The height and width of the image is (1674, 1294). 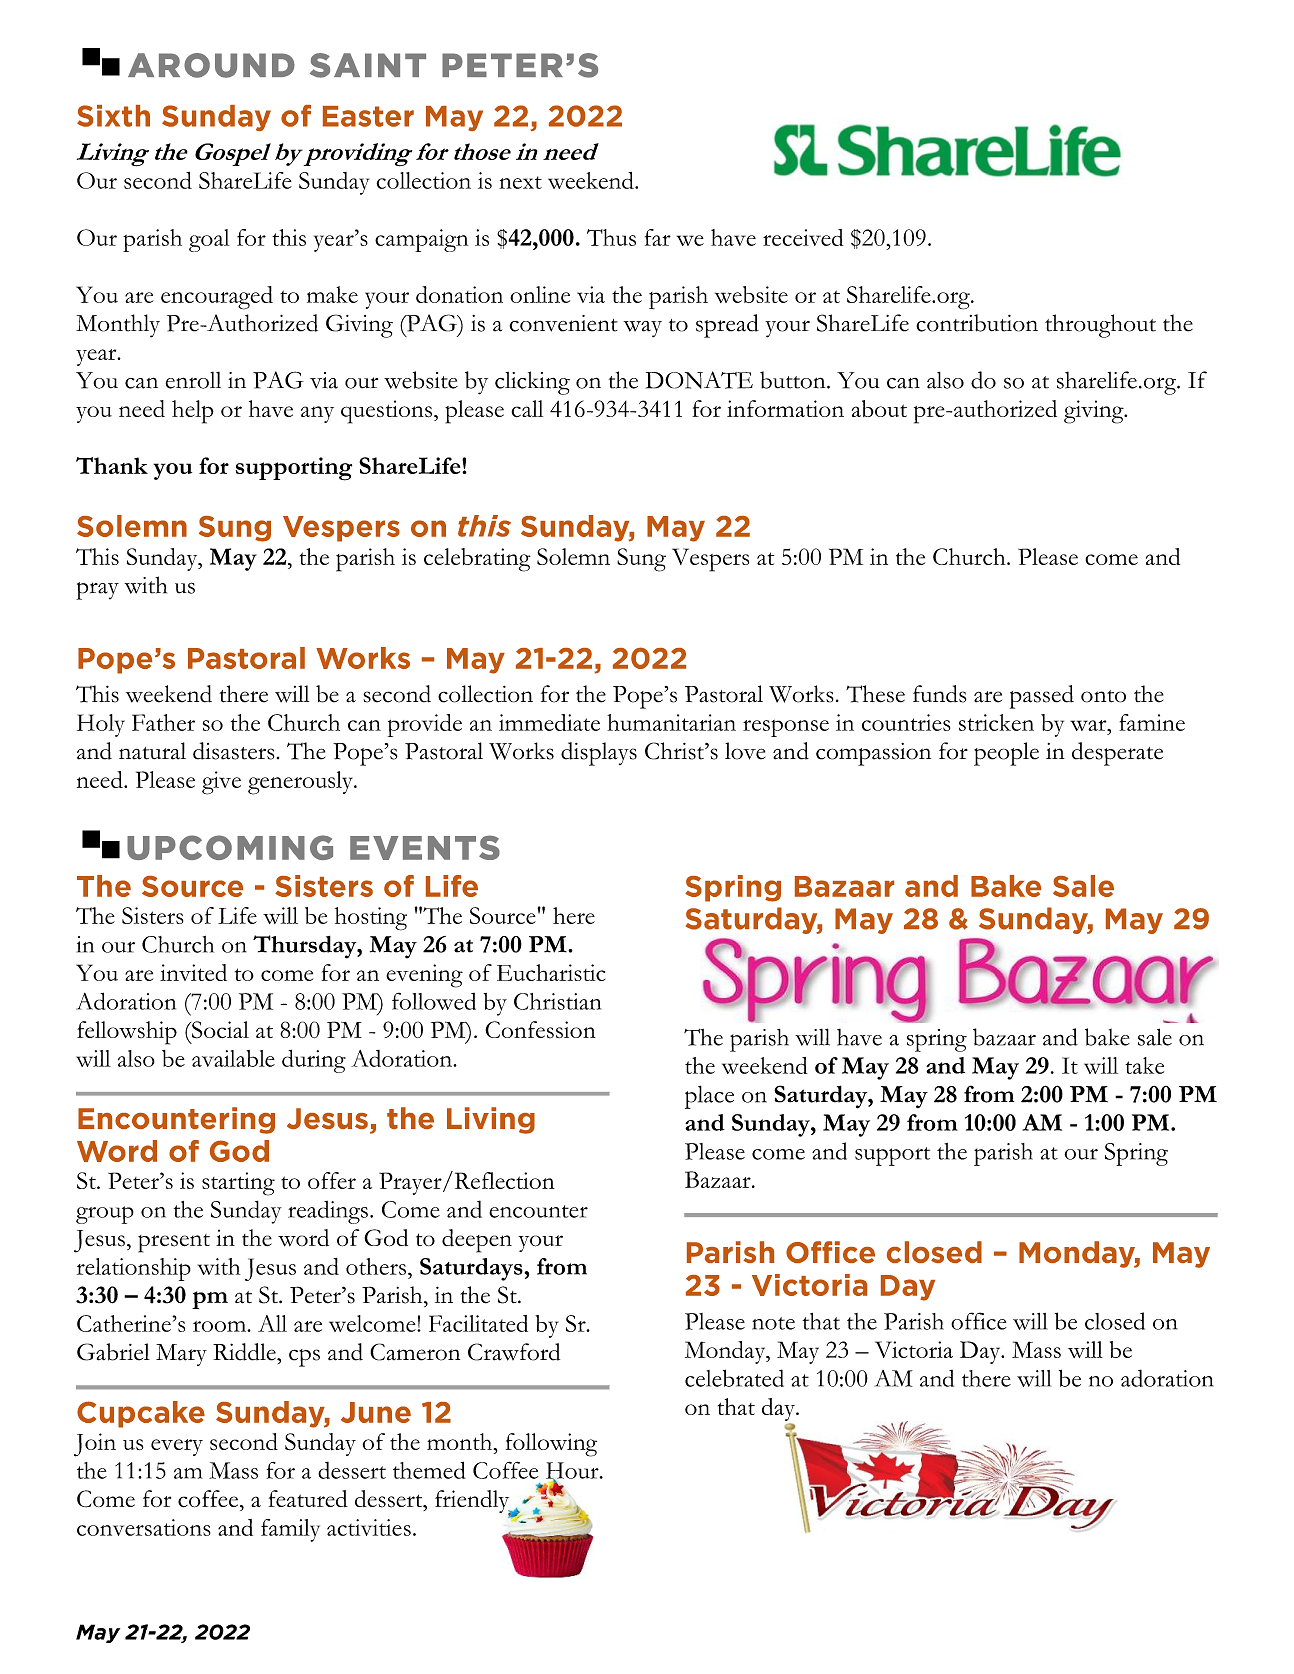 What do you see at coordinates (209, 240) in the image?
I see `goal` at bounding box center [209, 240].
